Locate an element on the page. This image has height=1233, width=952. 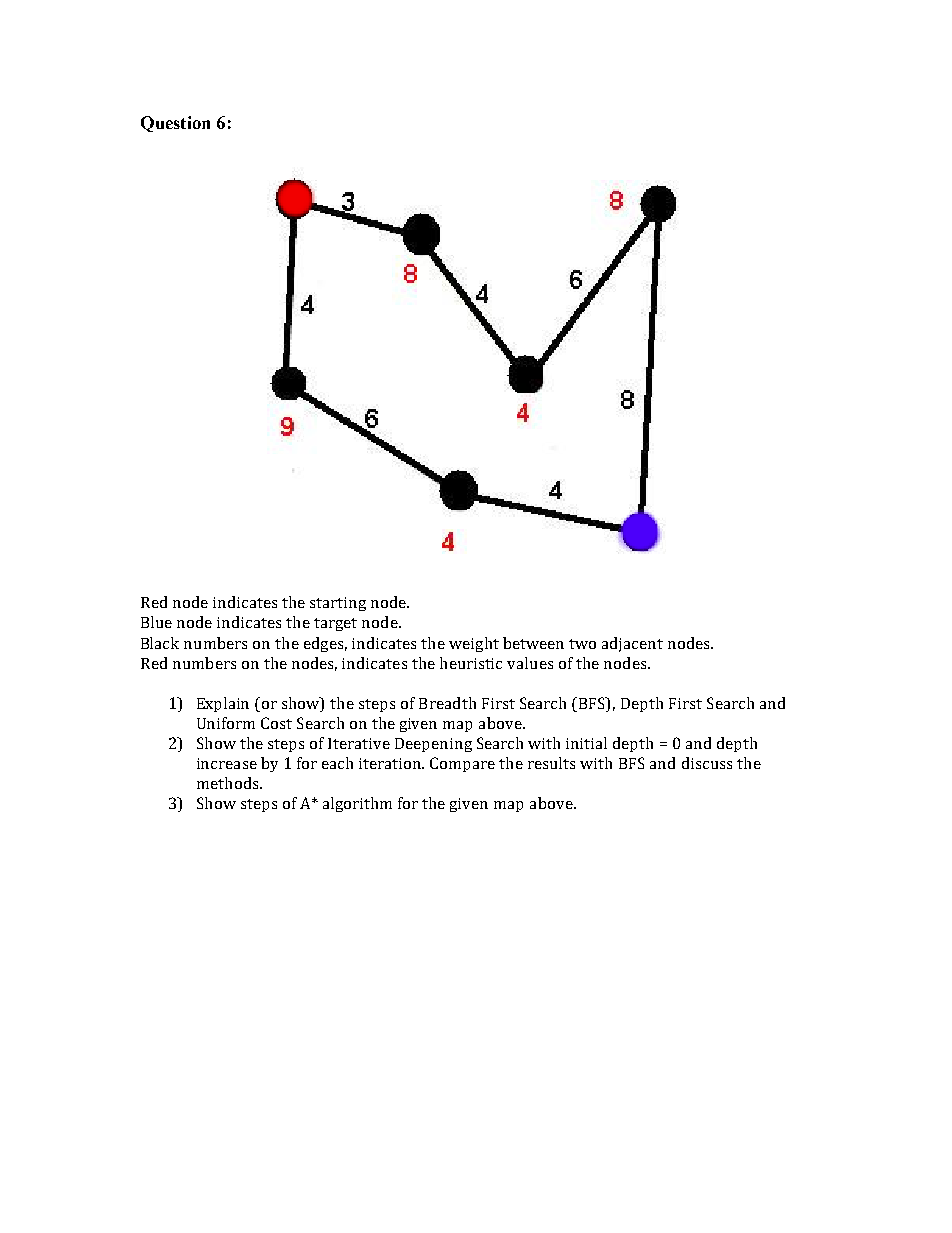
discuss is located at coordinates (707, 763).
